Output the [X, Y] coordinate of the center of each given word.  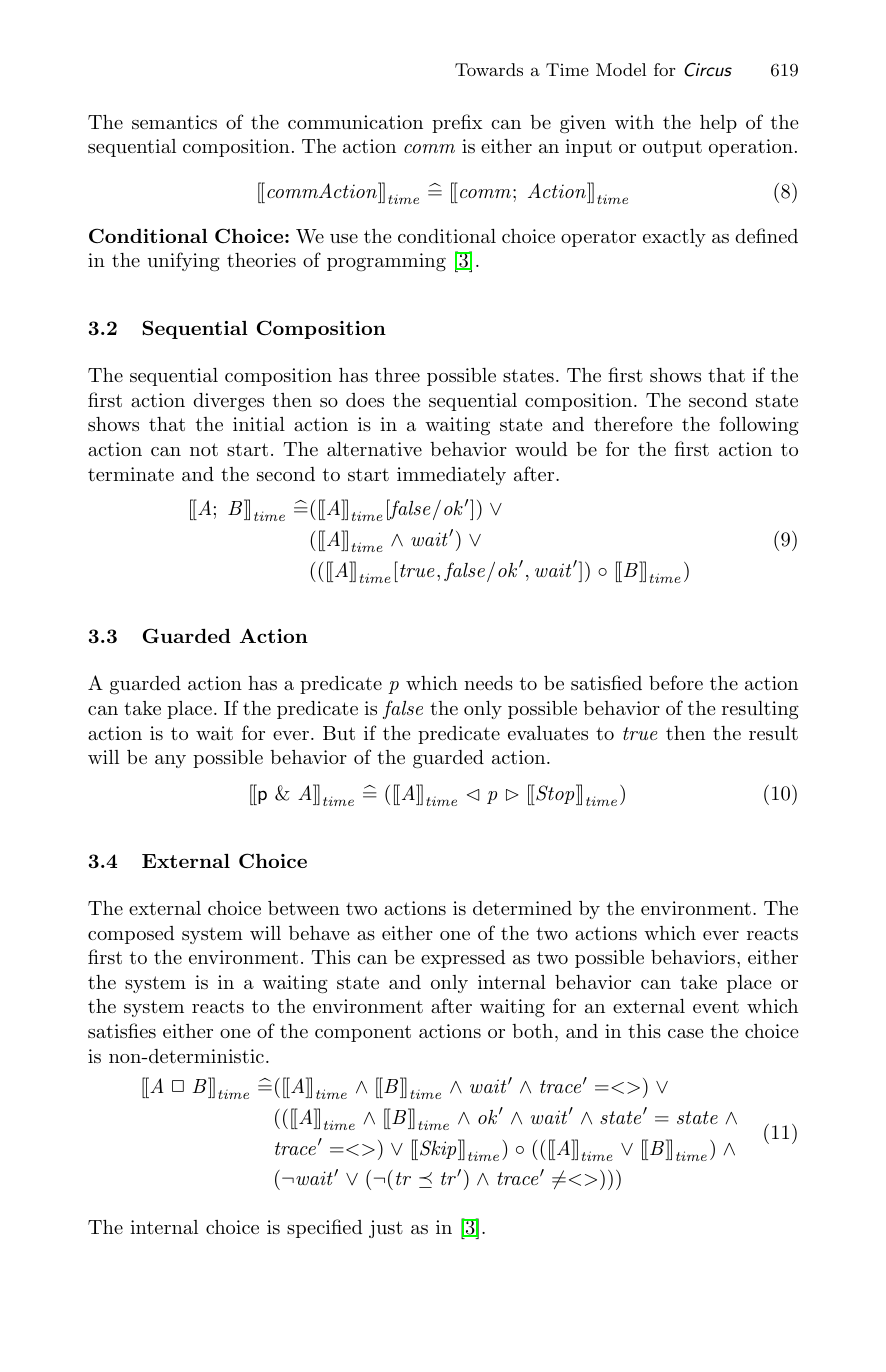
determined [522, 908]
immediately [451, 476]
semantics [174, 122]
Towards [489, 69]
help [718, 124]
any [170, 761]
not [204, 449]
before [676, 682]
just [386, 1229]
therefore [633, 423]
